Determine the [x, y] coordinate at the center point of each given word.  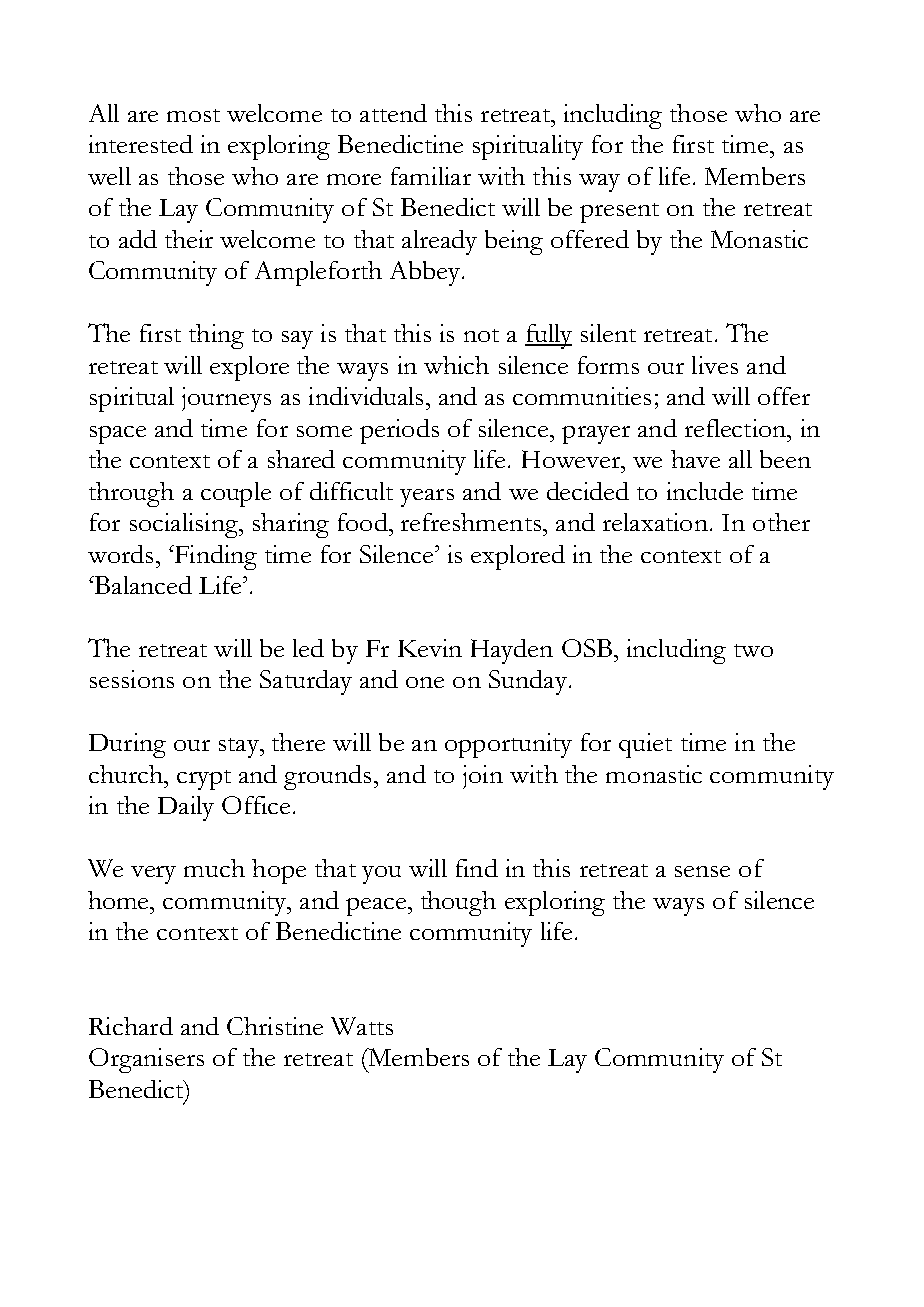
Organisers [146, 1060]
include [705, 491]
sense [702, 871]
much [214, 868]
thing [216, 336]
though [458, 903]
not [481, 335]
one [425, 682]
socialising [185, 525]
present [619, 213]
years [427, 498]
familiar [431, 176]
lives [715, 365]
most [193, 115]
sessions [132, 679]
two [753, 650]
